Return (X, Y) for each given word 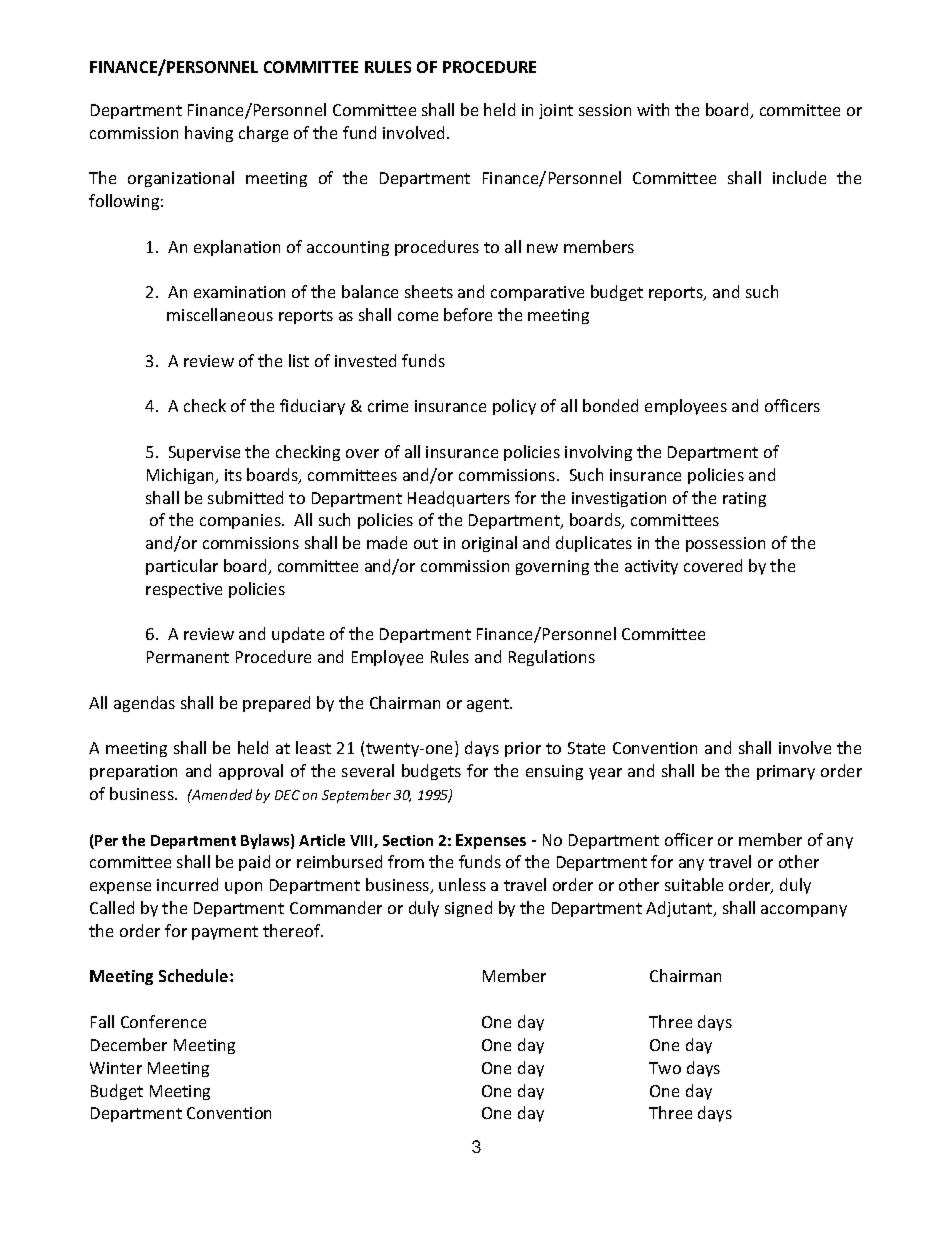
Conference (163, 1021)
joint (556, 111)
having (209, 134)
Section (408, 840)
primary (786, 772)
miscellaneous (220, 314)
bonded (610, 405)
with (653, 109)
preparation (133, 772)
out (426, 543)
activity (651, 567)
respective (184, 590)
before (468, 314)
